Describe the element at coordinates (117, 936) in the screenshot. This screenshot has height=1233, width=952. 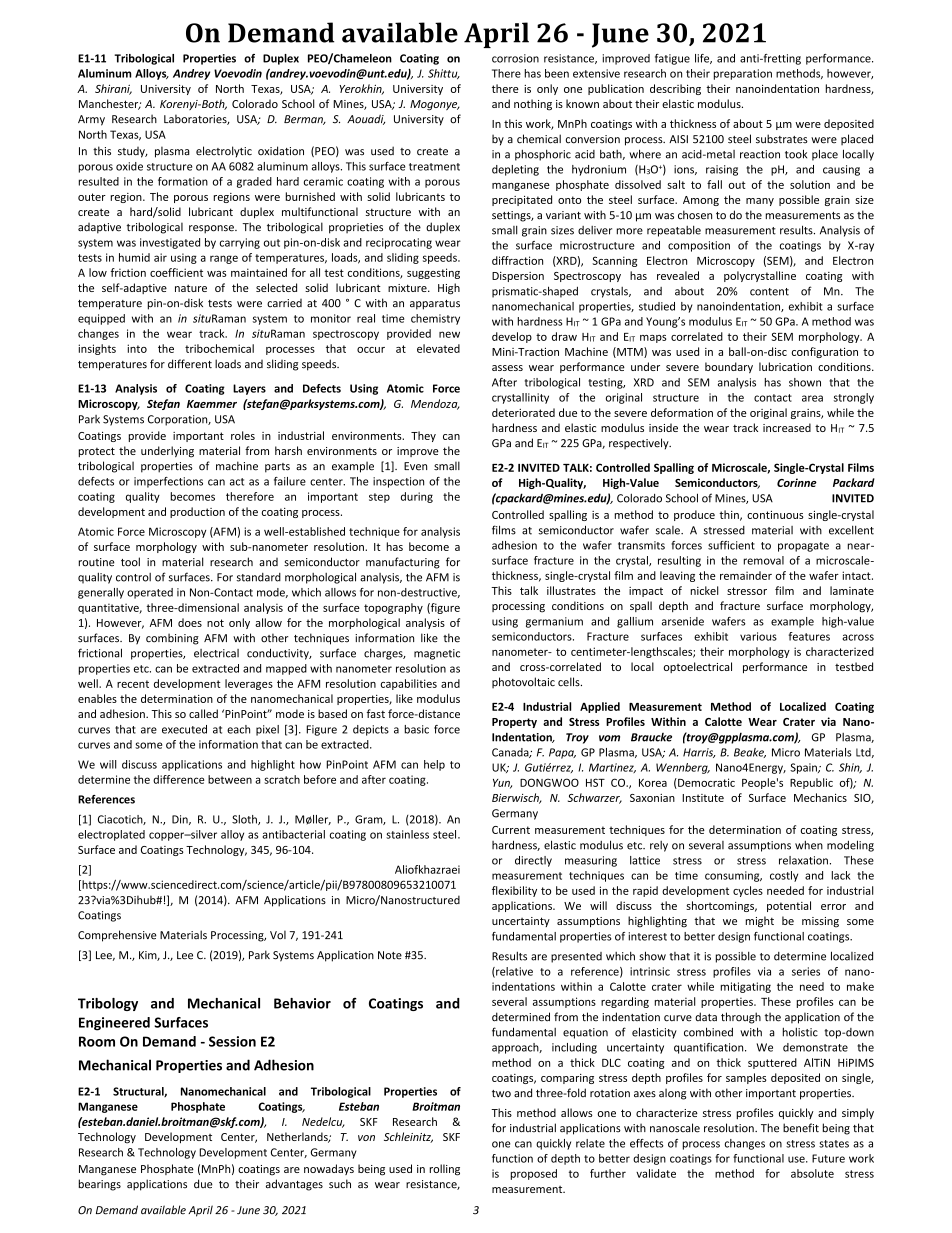
I see `Comprehensive` at that location.
